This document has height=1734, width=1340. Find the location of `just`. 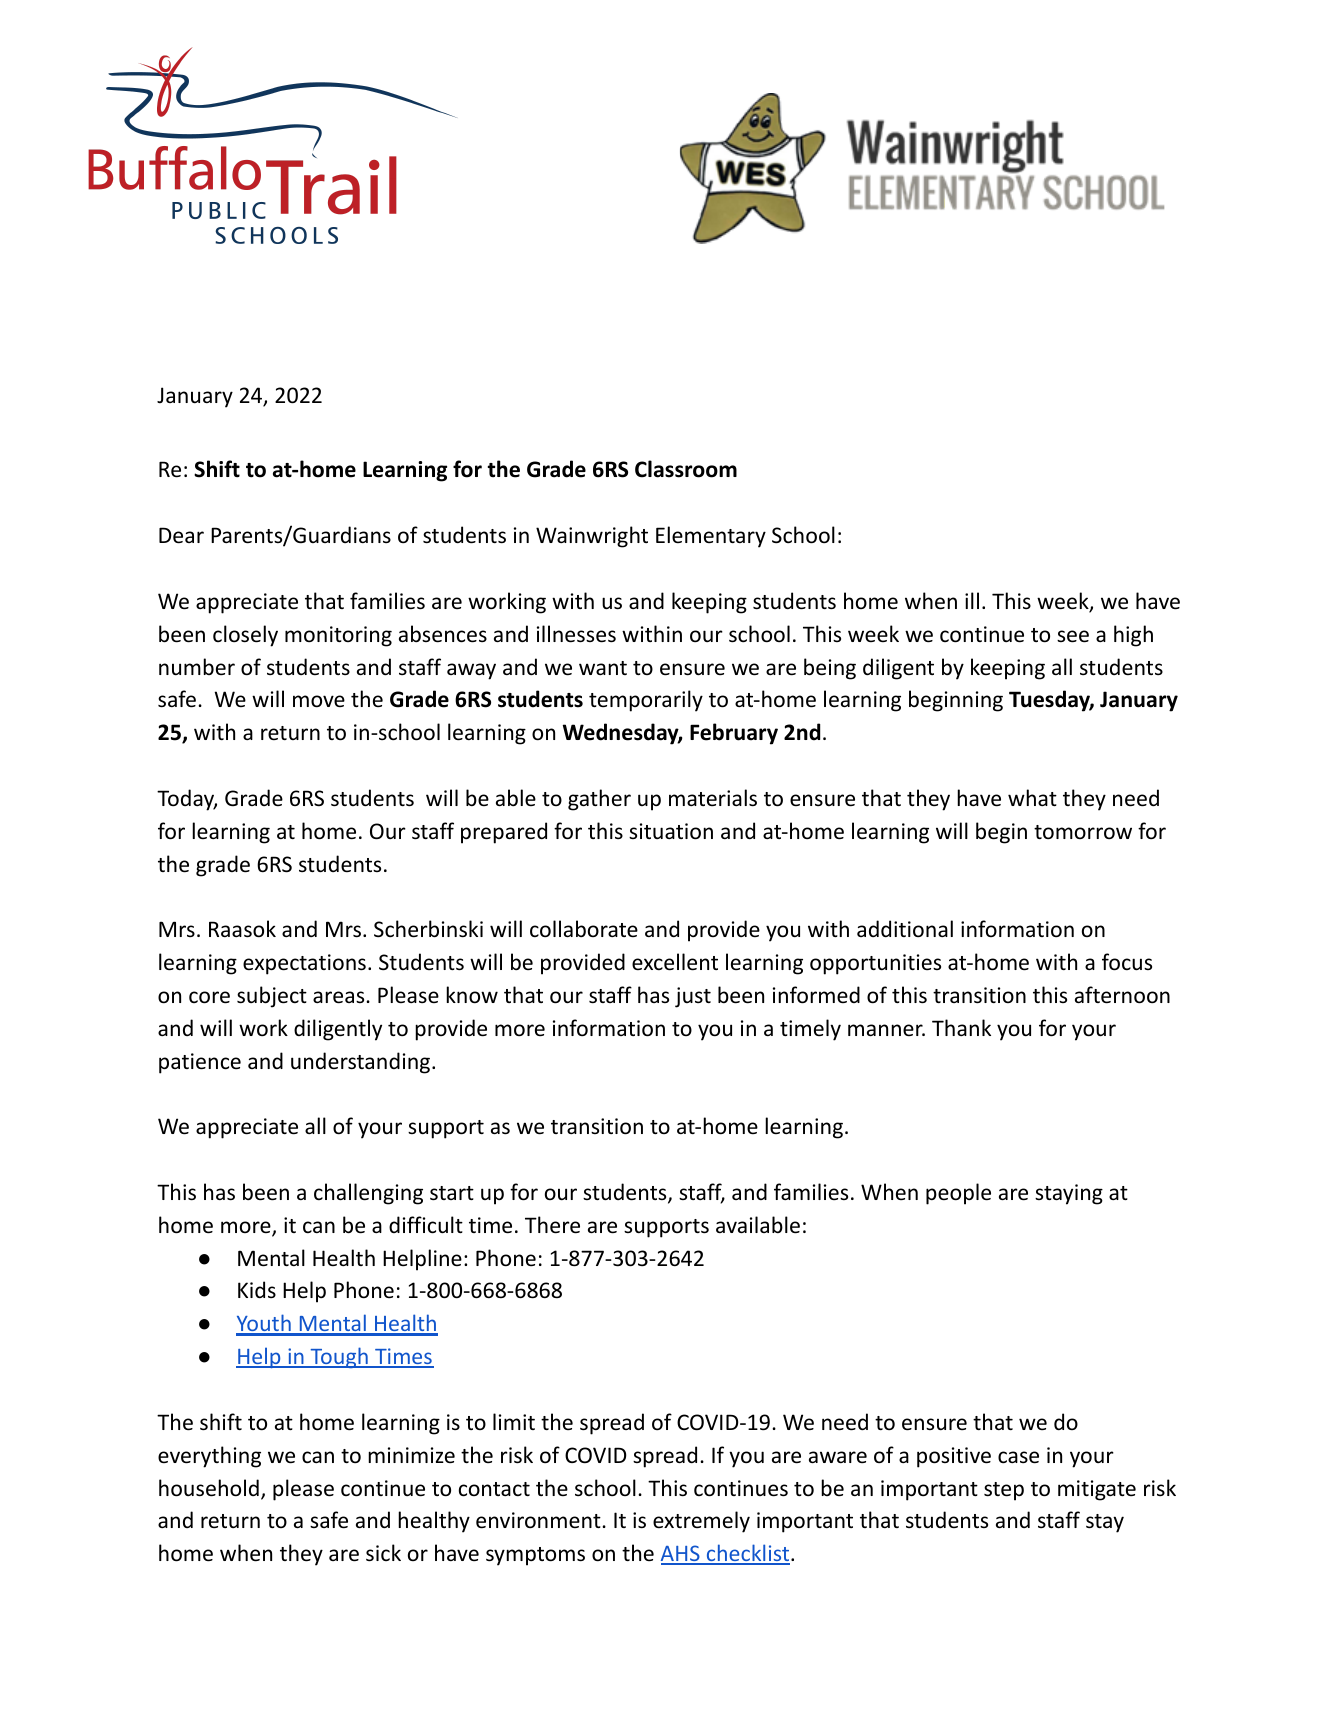

just is located at coordinates (693, 997).
